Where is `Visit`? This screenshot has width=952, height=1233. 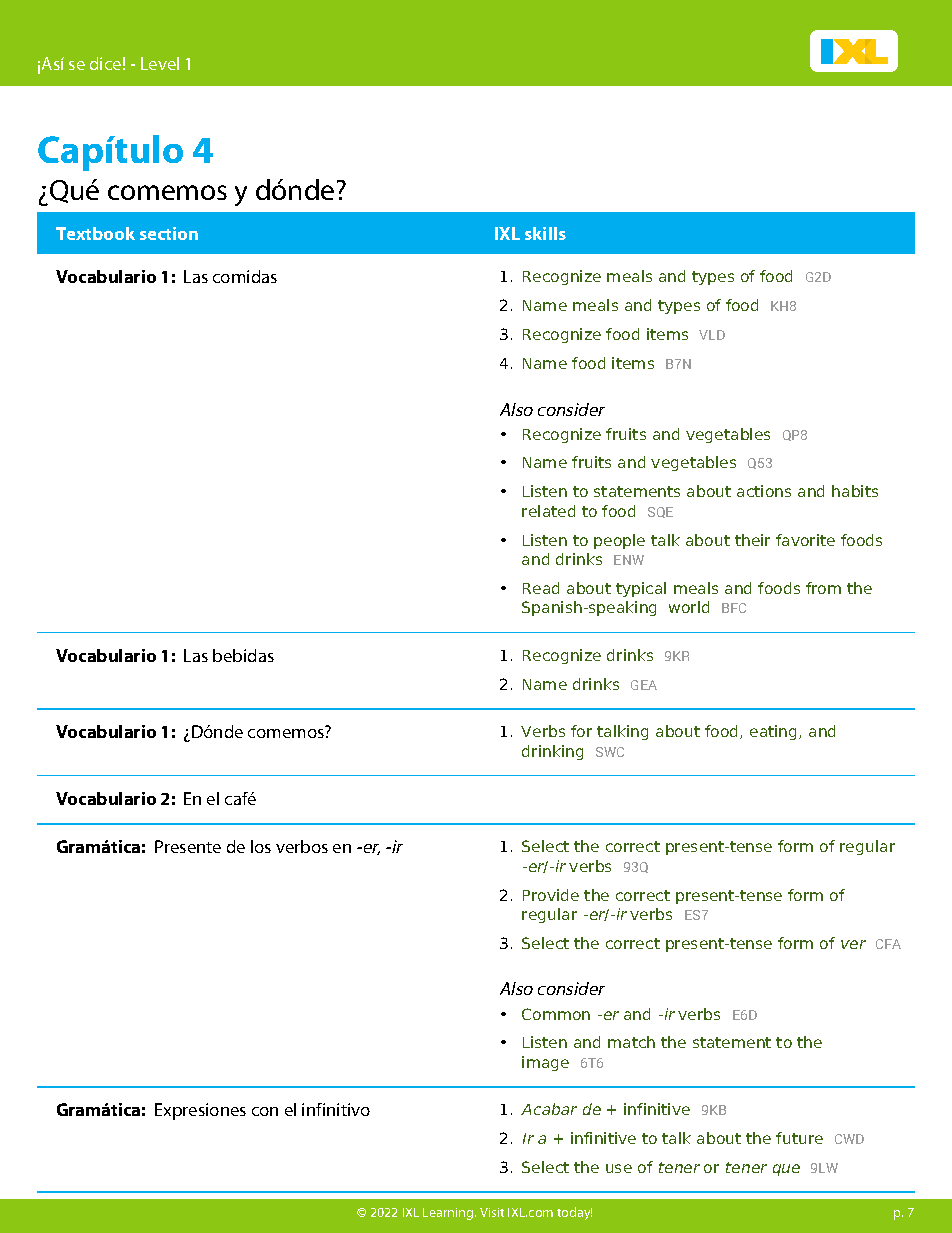
Visit is located at coordinates (492, 1212).
